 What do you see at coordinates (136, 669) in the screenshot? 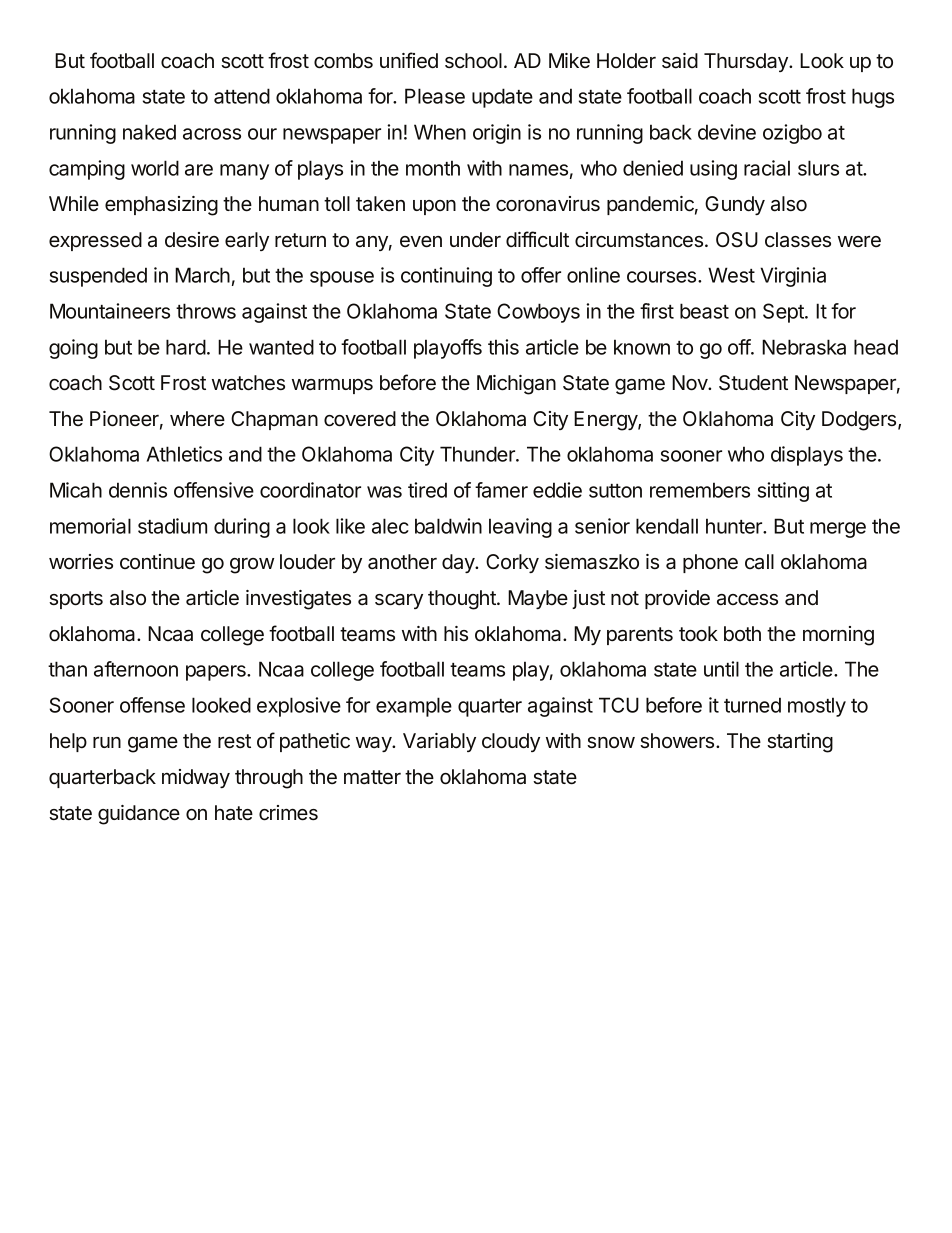
I see `afternoon` at bounding box center [136, 669].
